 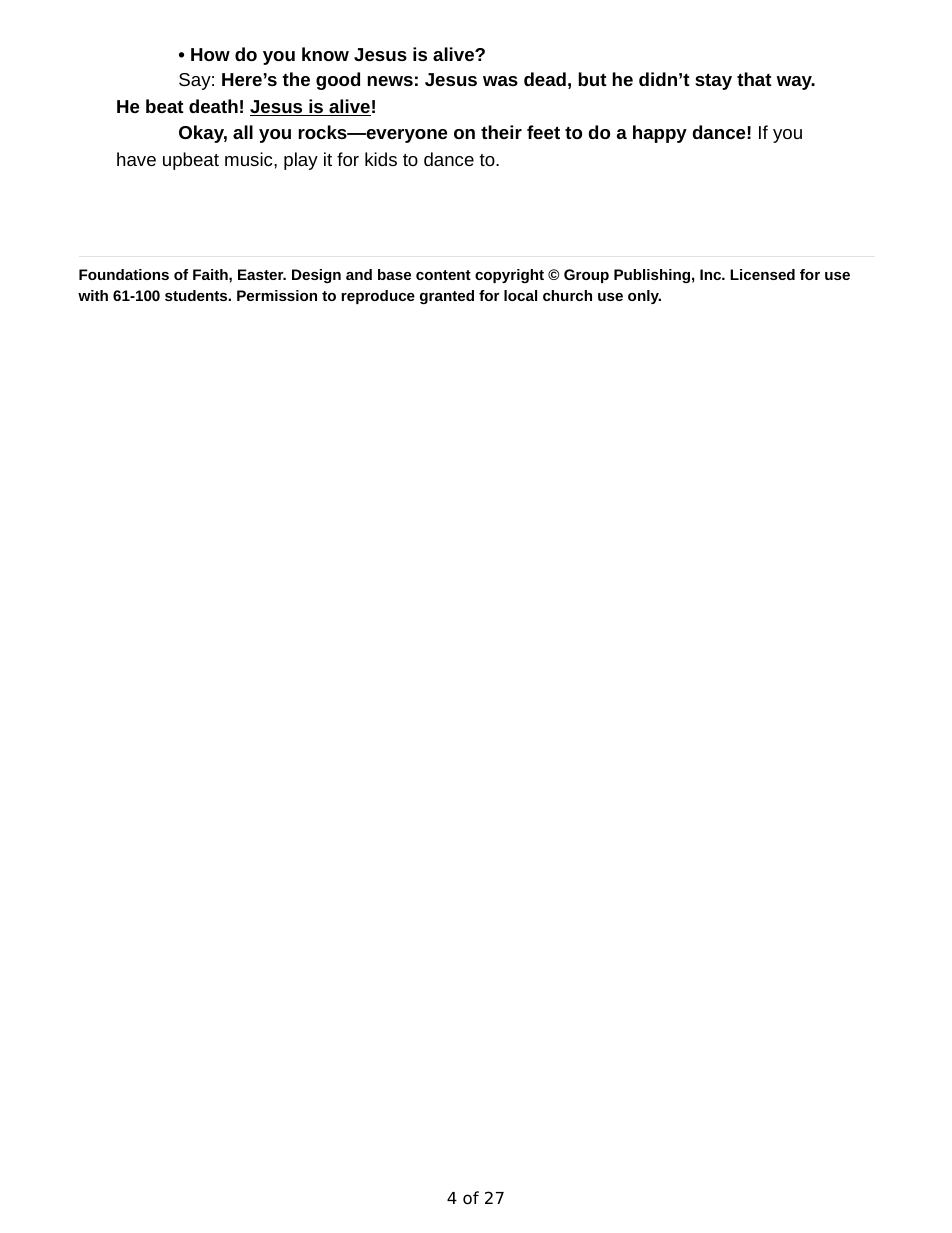 What do you see at coordinates (213, 106) in the image?
I see `death` at bounding box center [213, 106].
